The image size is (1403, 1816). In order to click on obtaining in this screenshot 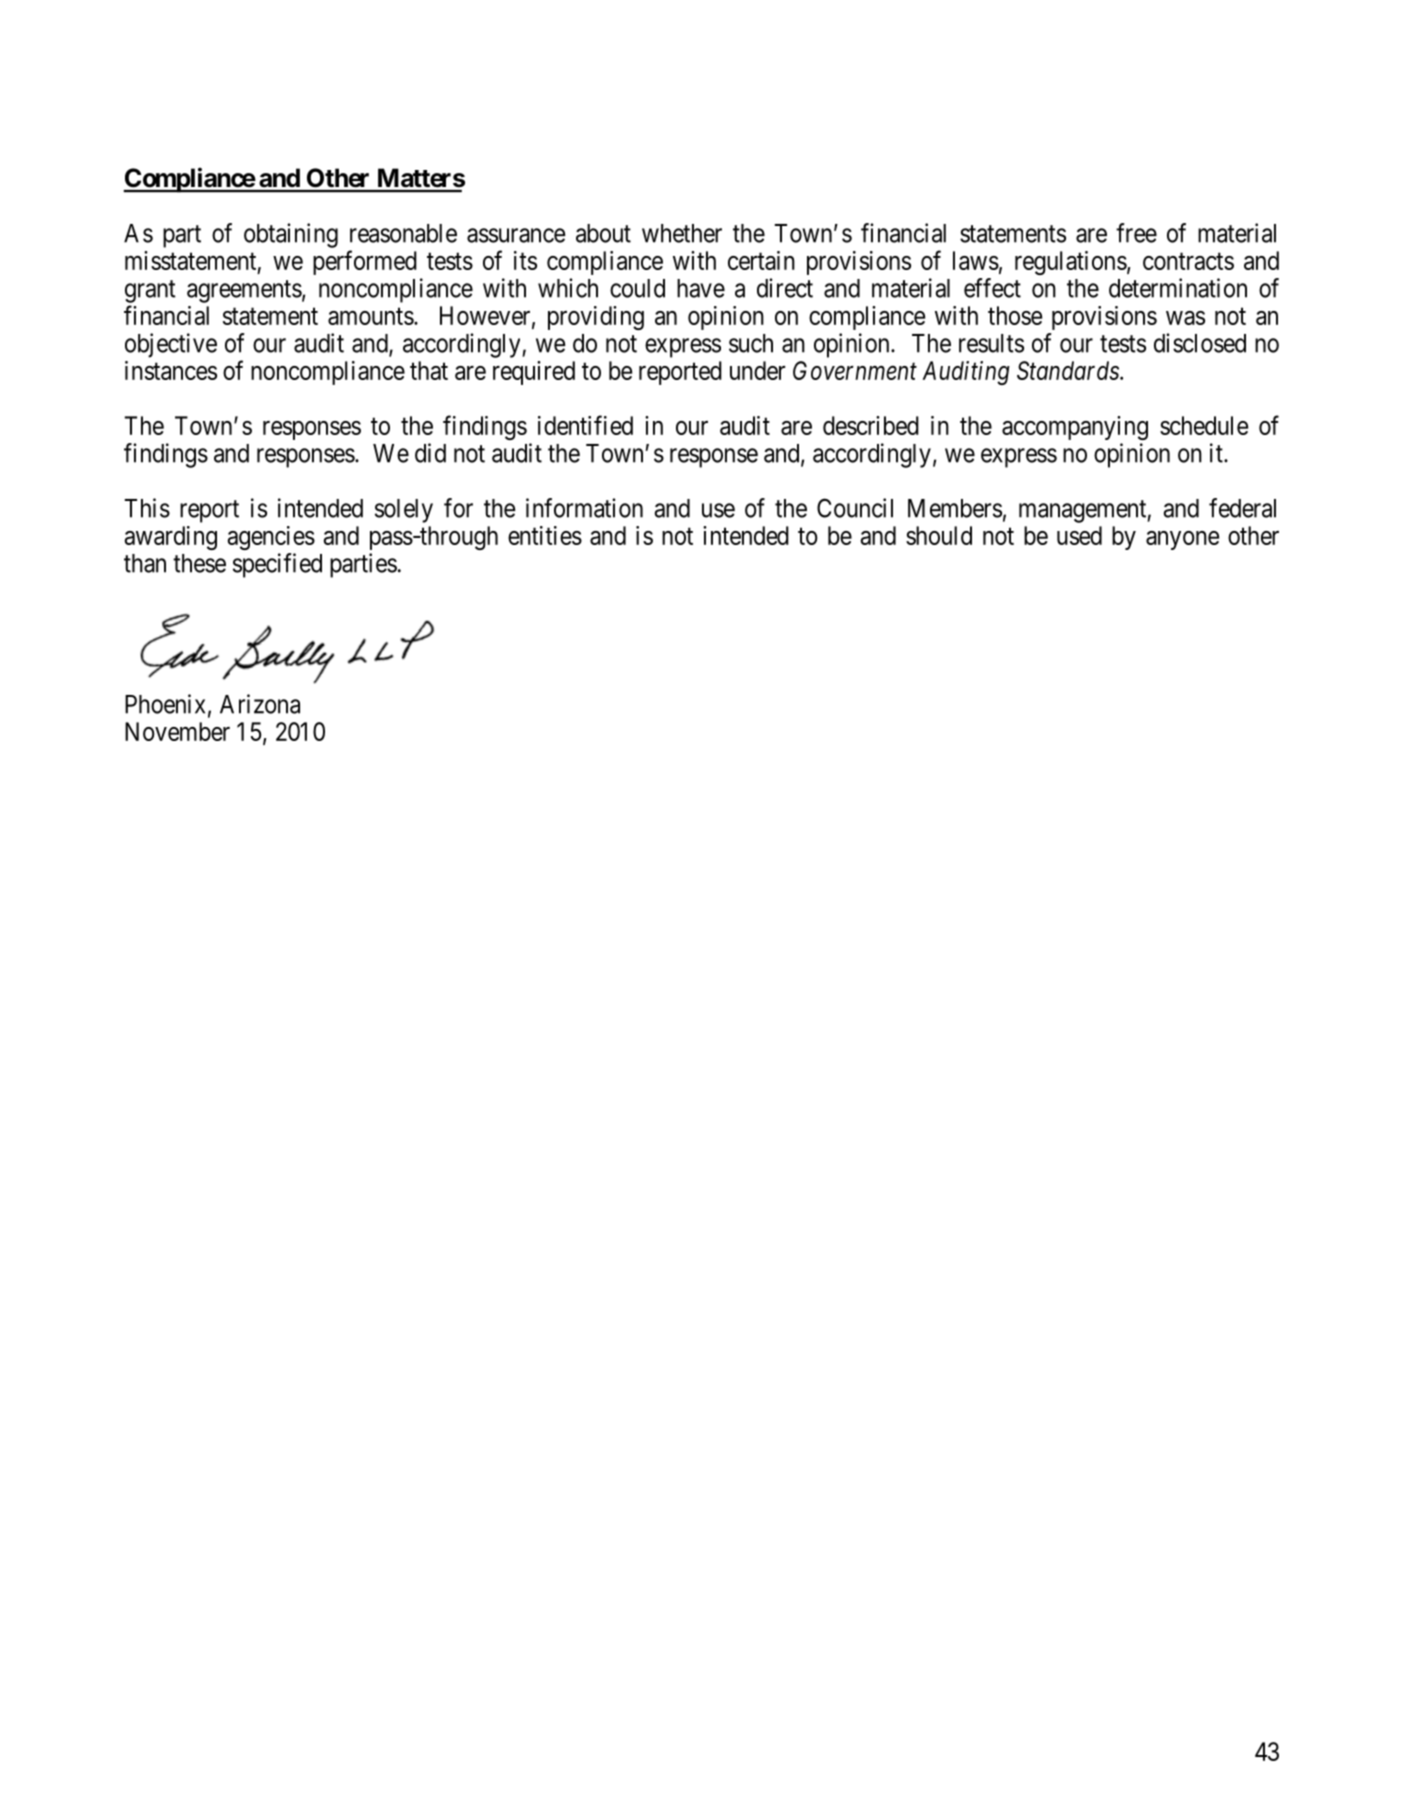, I will do `click(291, 235)`.
